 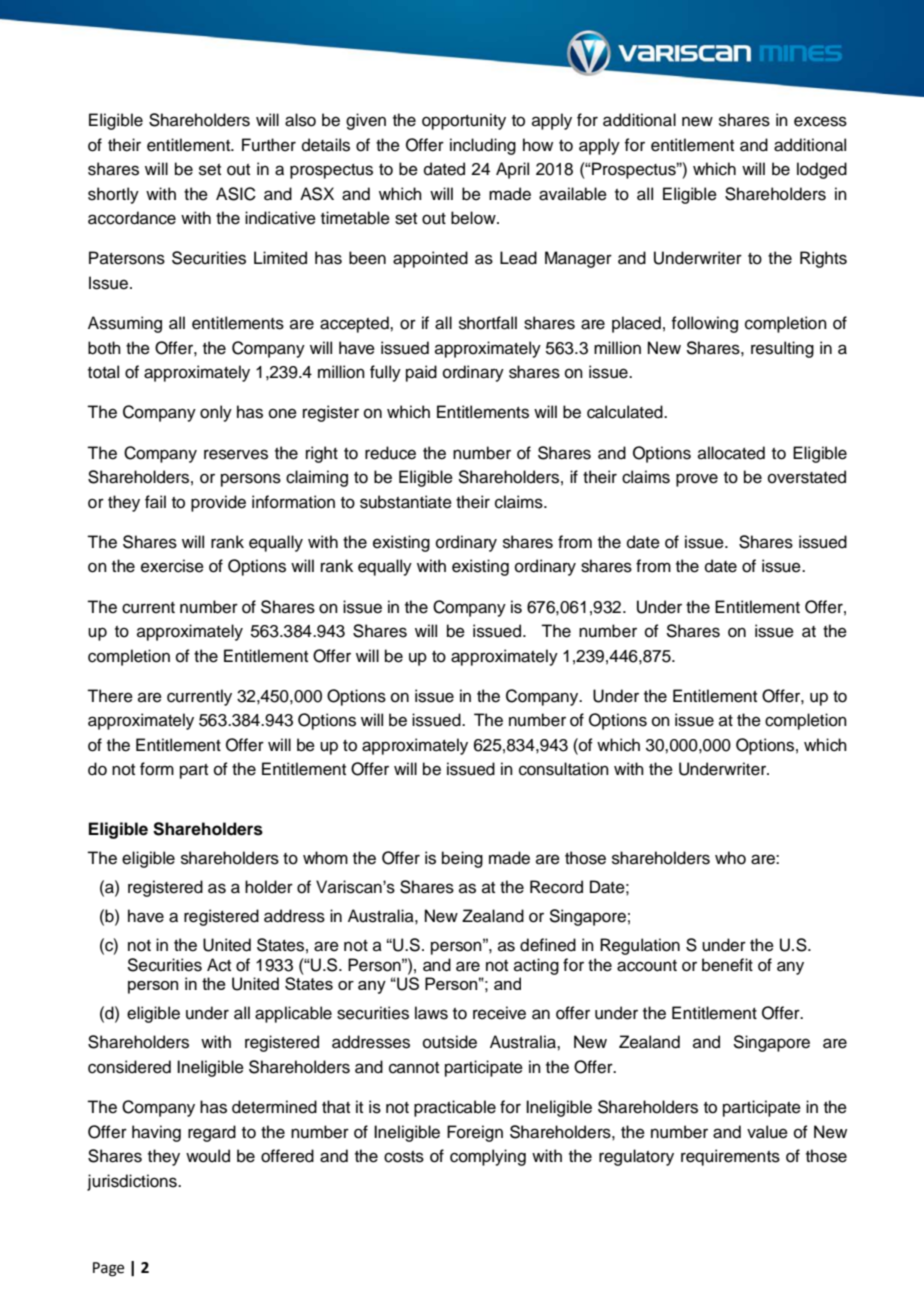 I want to click on ASIC, so click(x=236, y=194).
